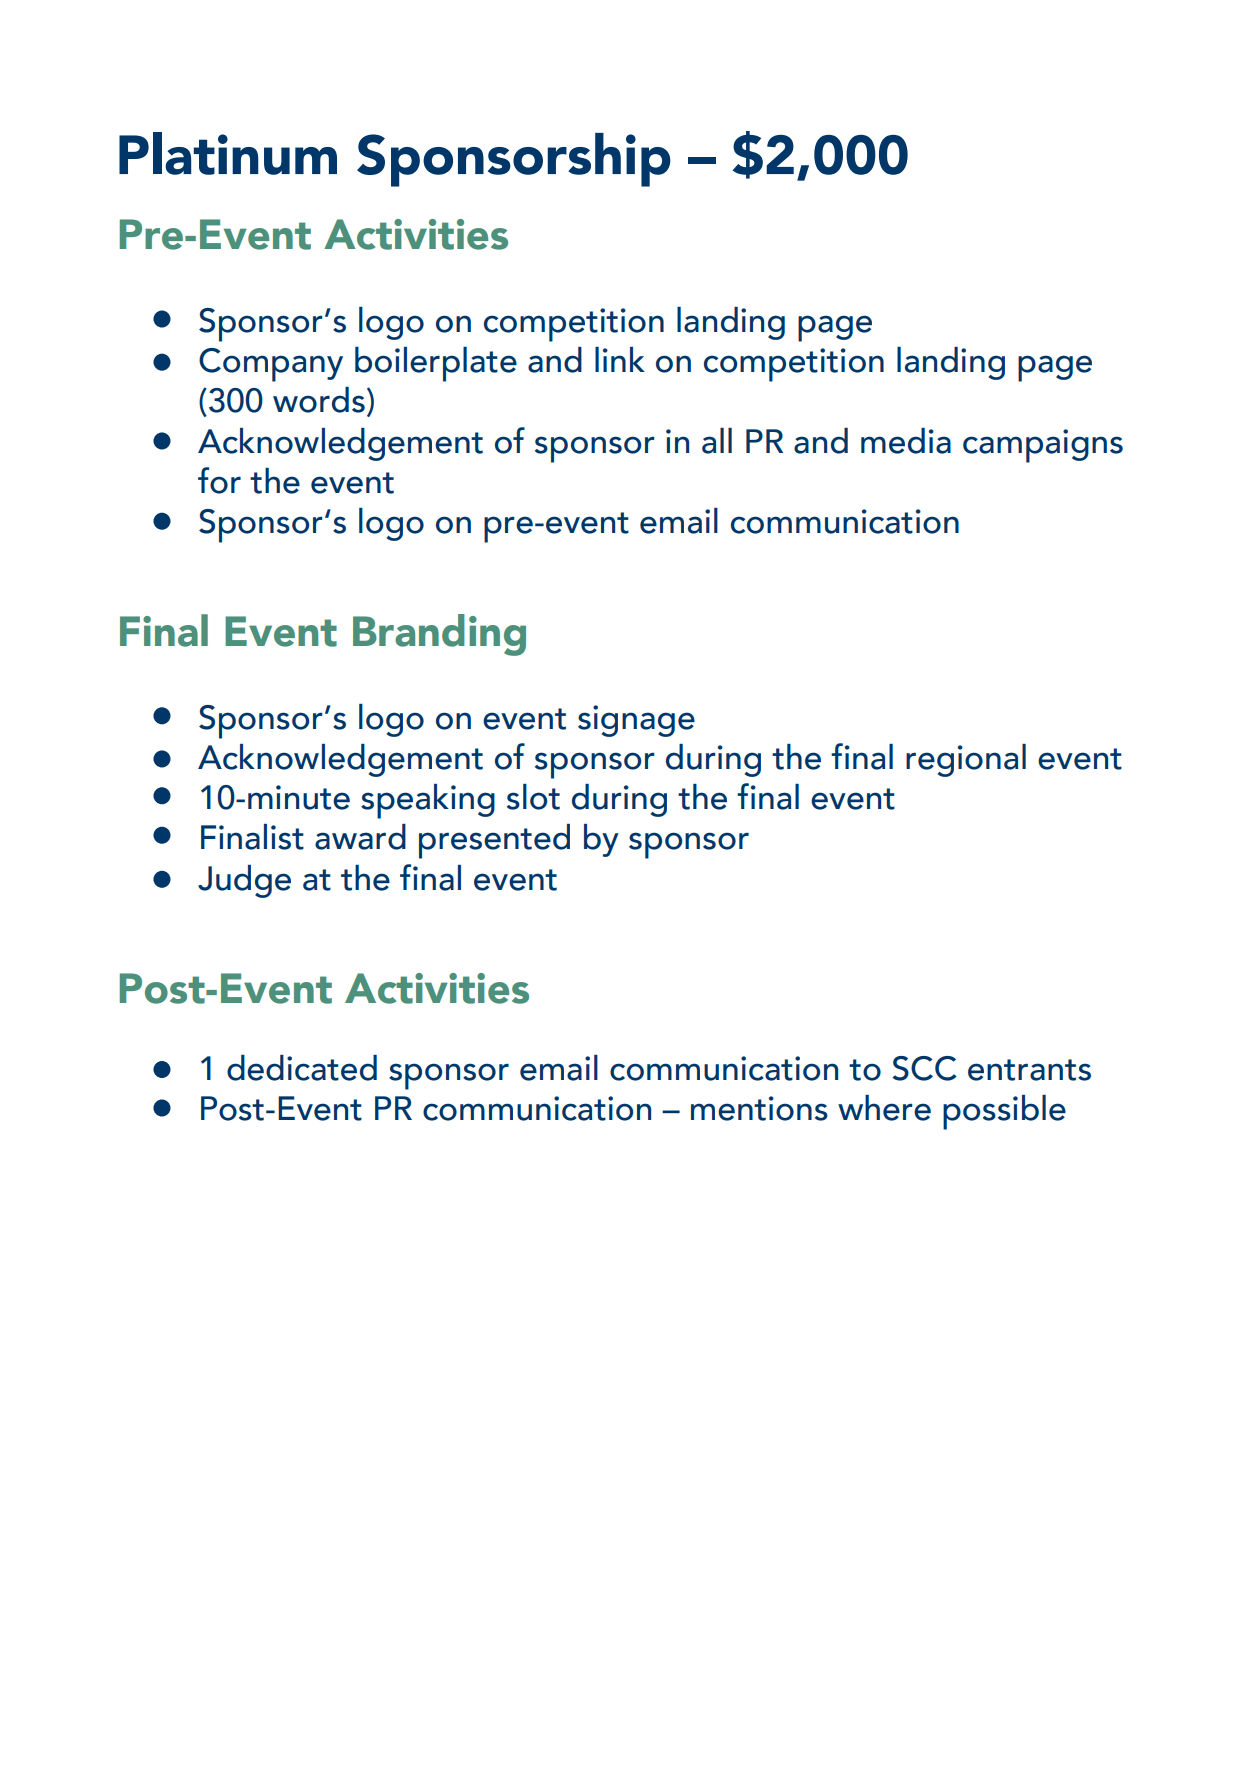 This screenshot has height=1767, width=1249. What do you see at coordinates (620, 359) in the screenshot?
I see `link` at bounding box center [620, 359].
